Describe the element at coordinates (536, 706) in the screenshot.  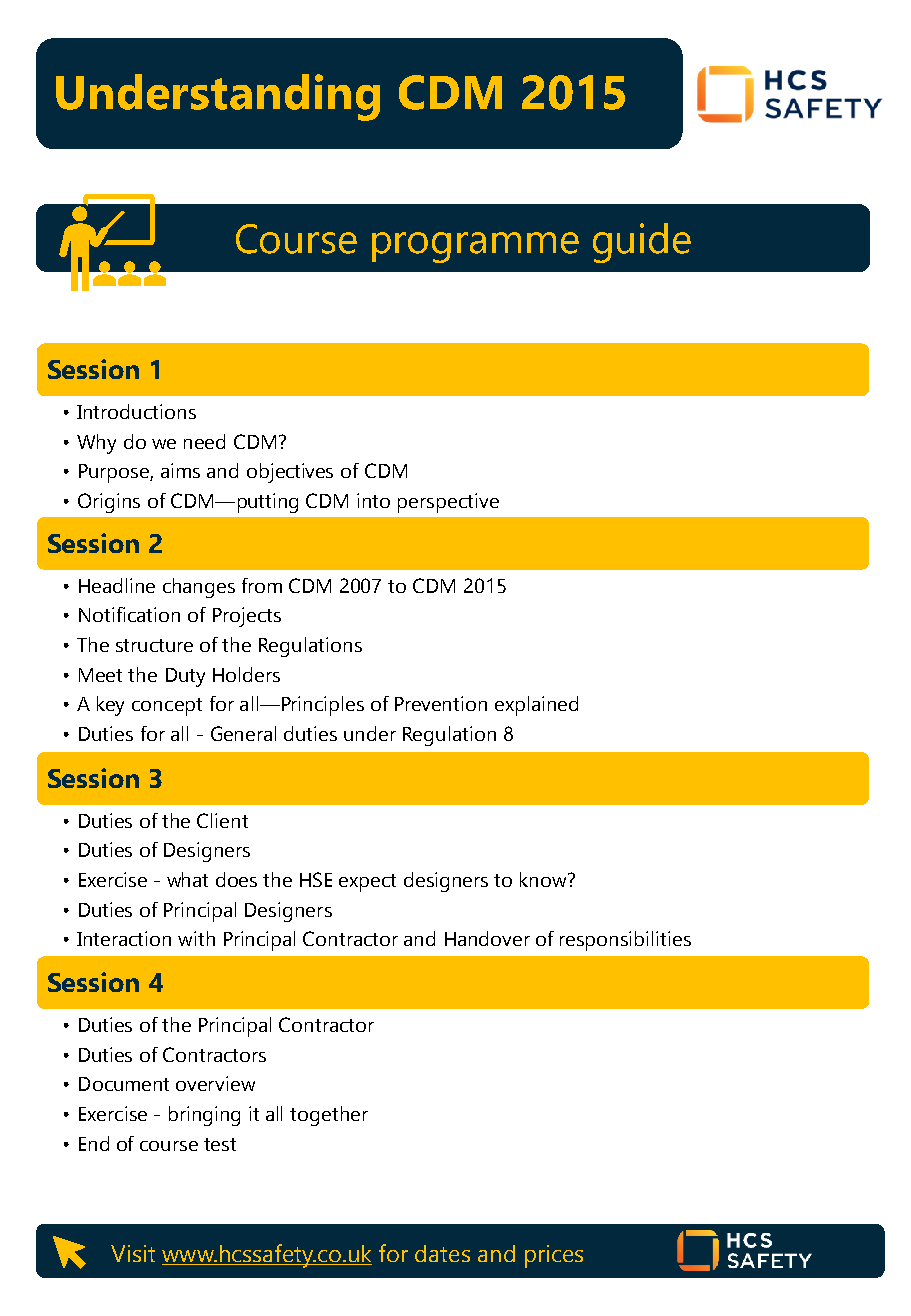
I see `explained` at that location.
